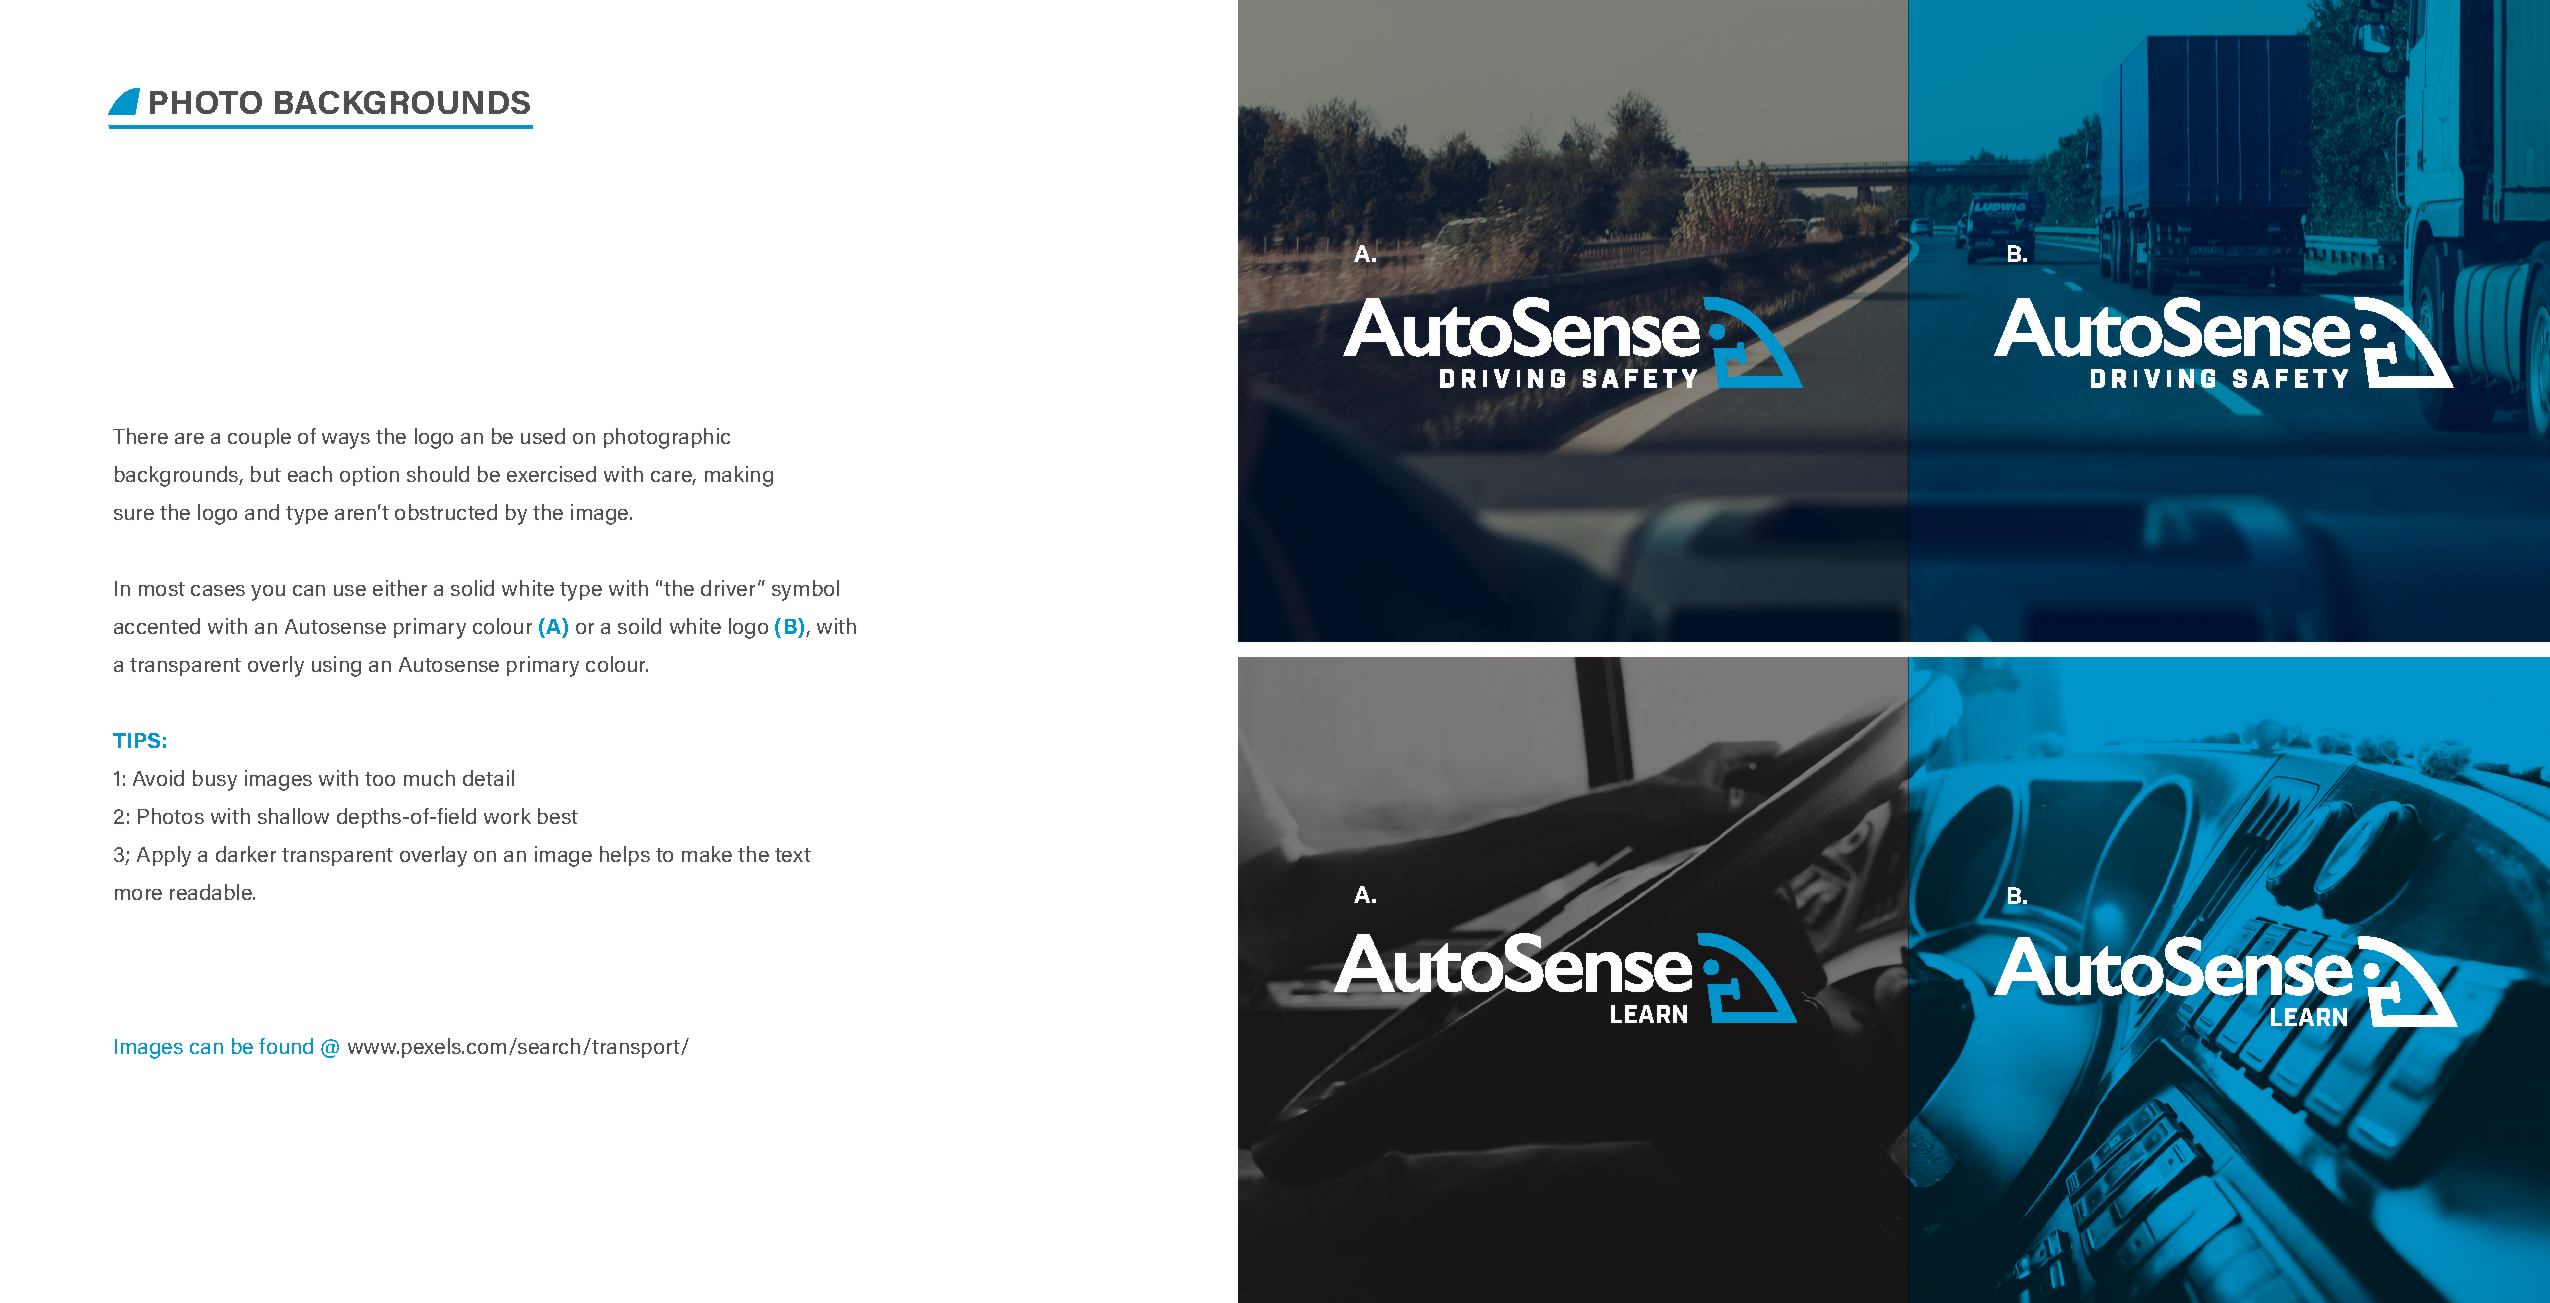  What do you see at coordinates (728, 588) in the image?
I see `driver` at bounding box center [728, 588].
